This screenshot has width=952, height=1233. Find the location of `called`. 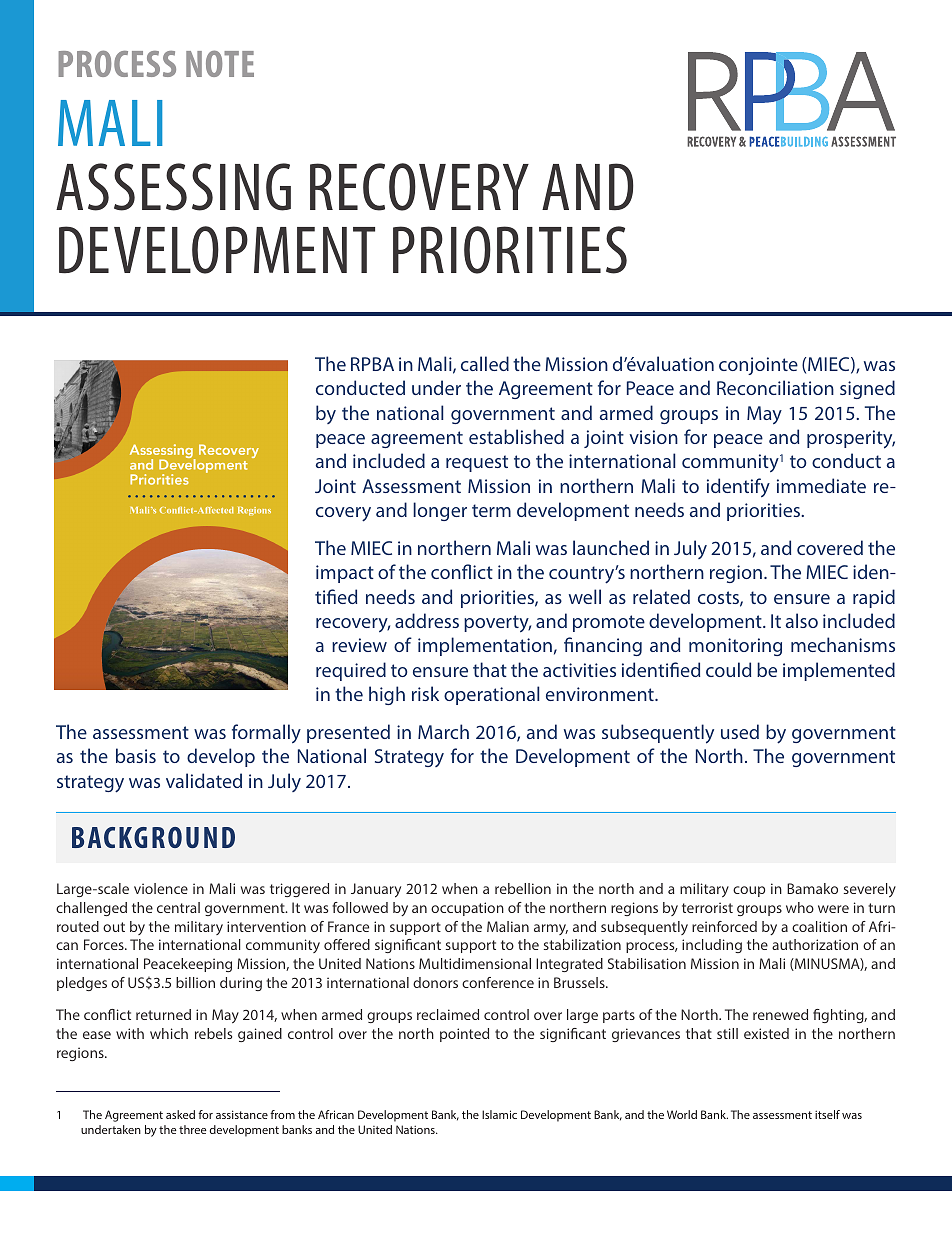

called is located at coordinates (485, 363).
